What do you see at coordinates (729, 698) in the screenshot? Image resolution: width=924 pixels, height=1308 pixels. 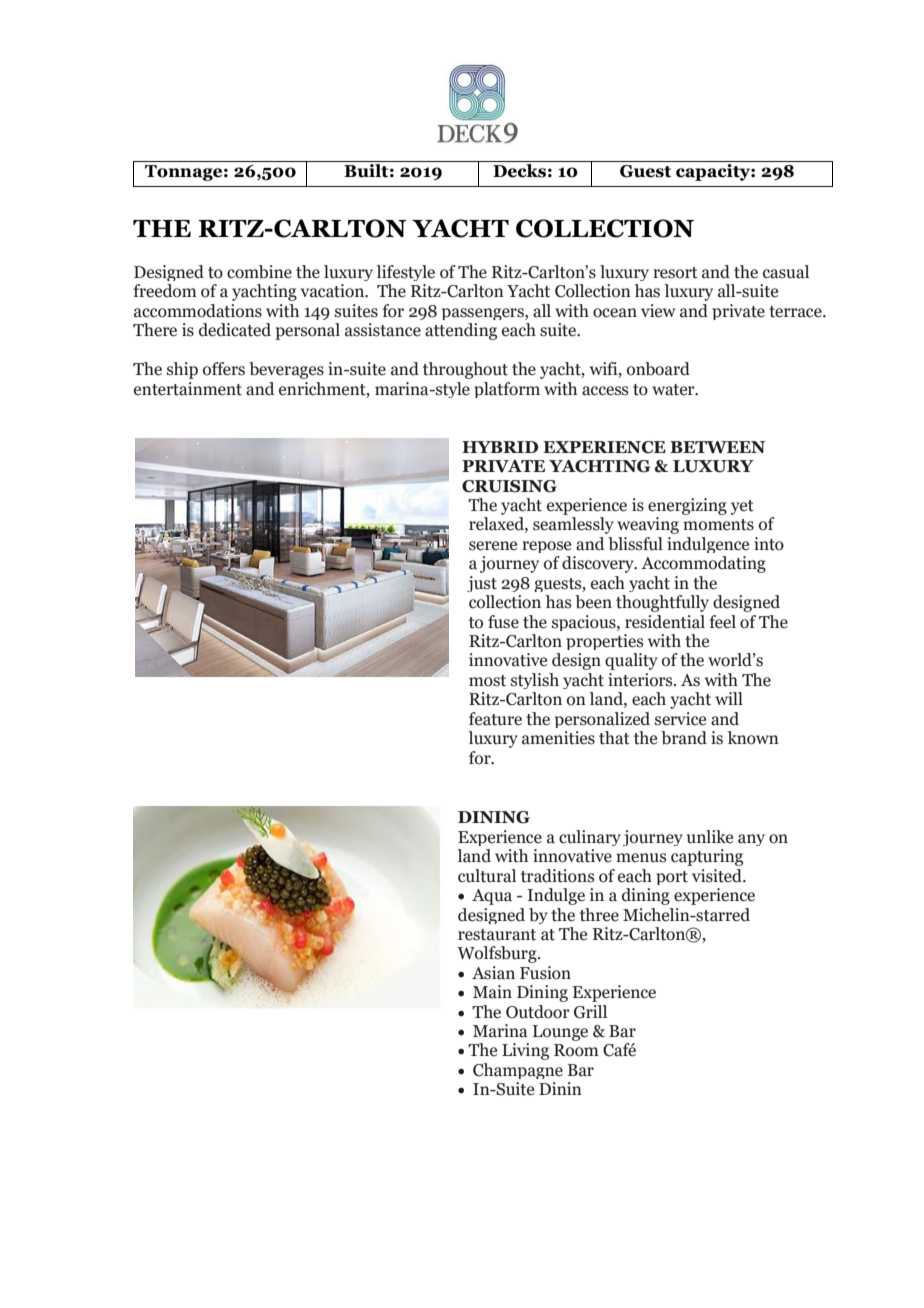 I see `will` at bounding box center [729, 698].
